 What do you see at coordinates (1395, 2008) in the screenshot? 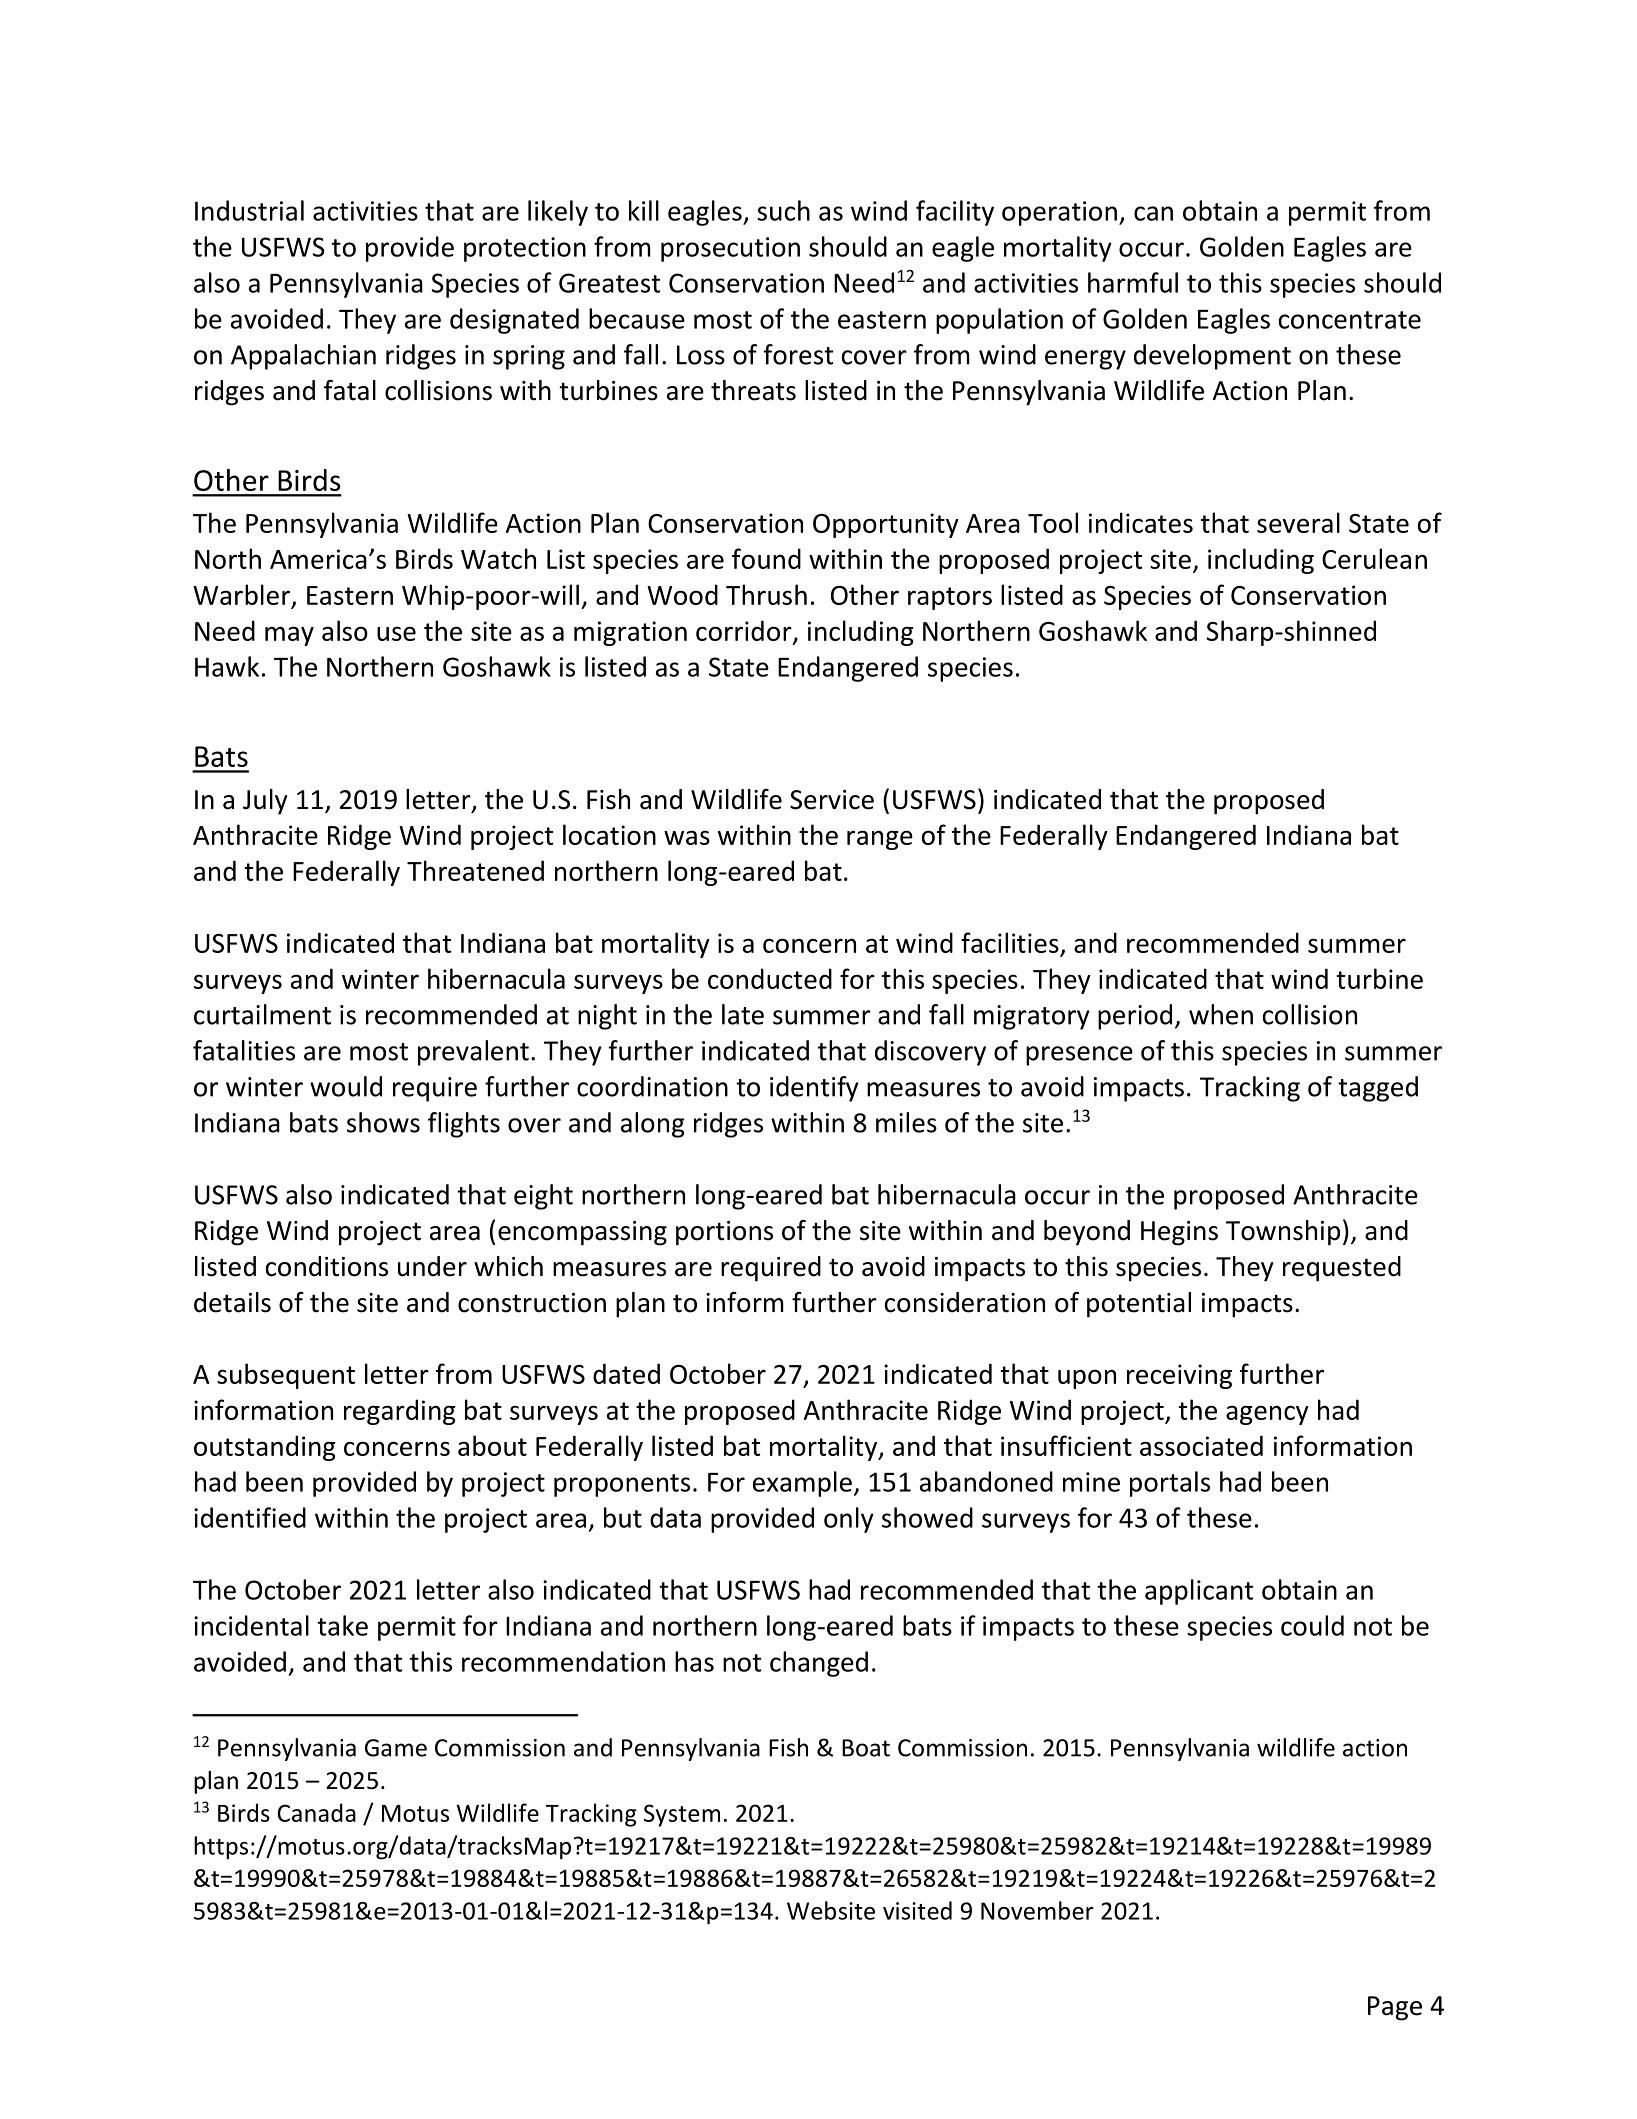
I see `Page` at bounding box center [1395, 2008].
